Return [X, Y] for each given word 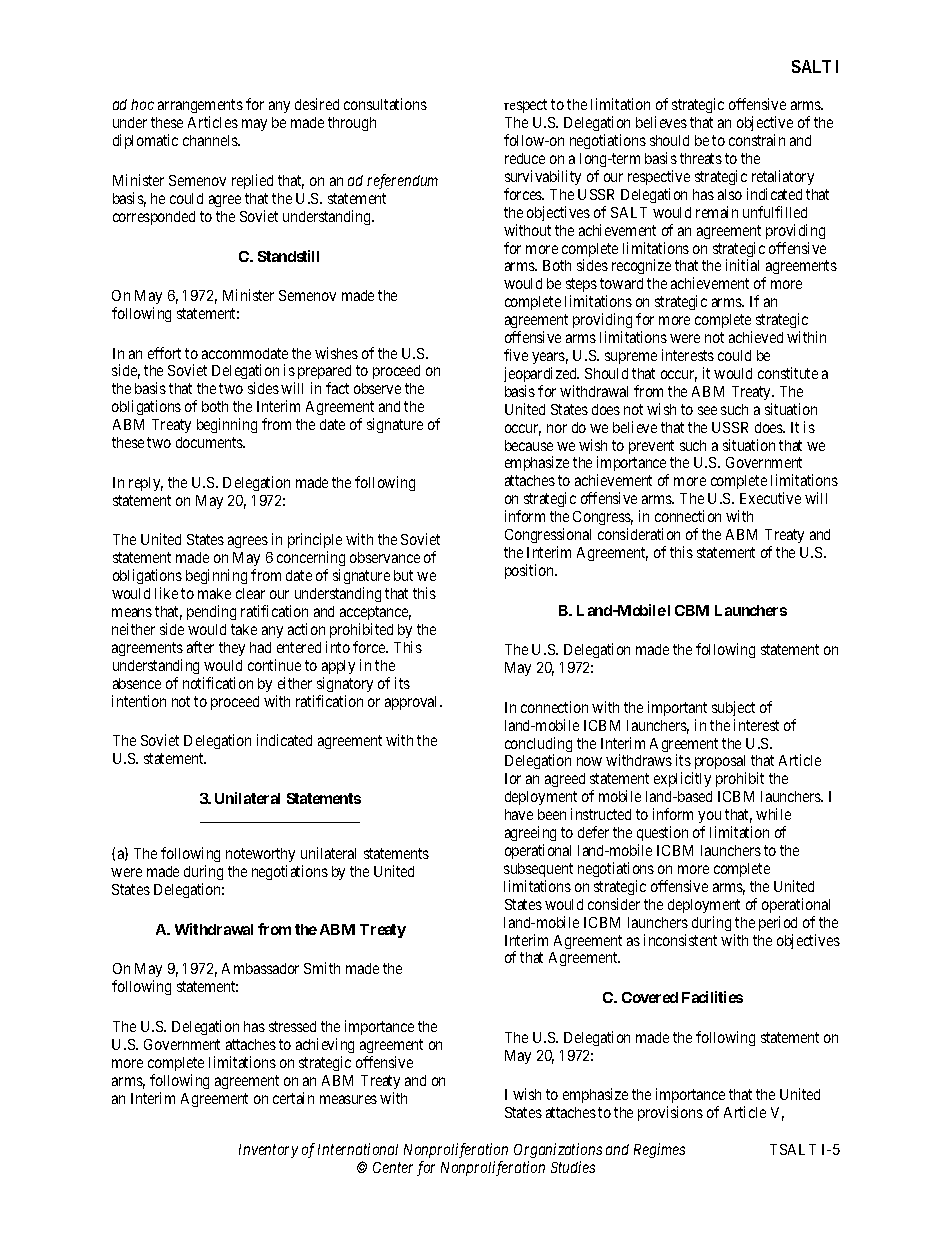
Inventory [268, 1151]
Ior [513, 778]
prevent [651, 447]
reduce [525, 158]
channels [211, 140]
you [709, 819]
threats [701, 158]
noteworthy [260, 855]
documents [210, 442]
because [529, 445]
